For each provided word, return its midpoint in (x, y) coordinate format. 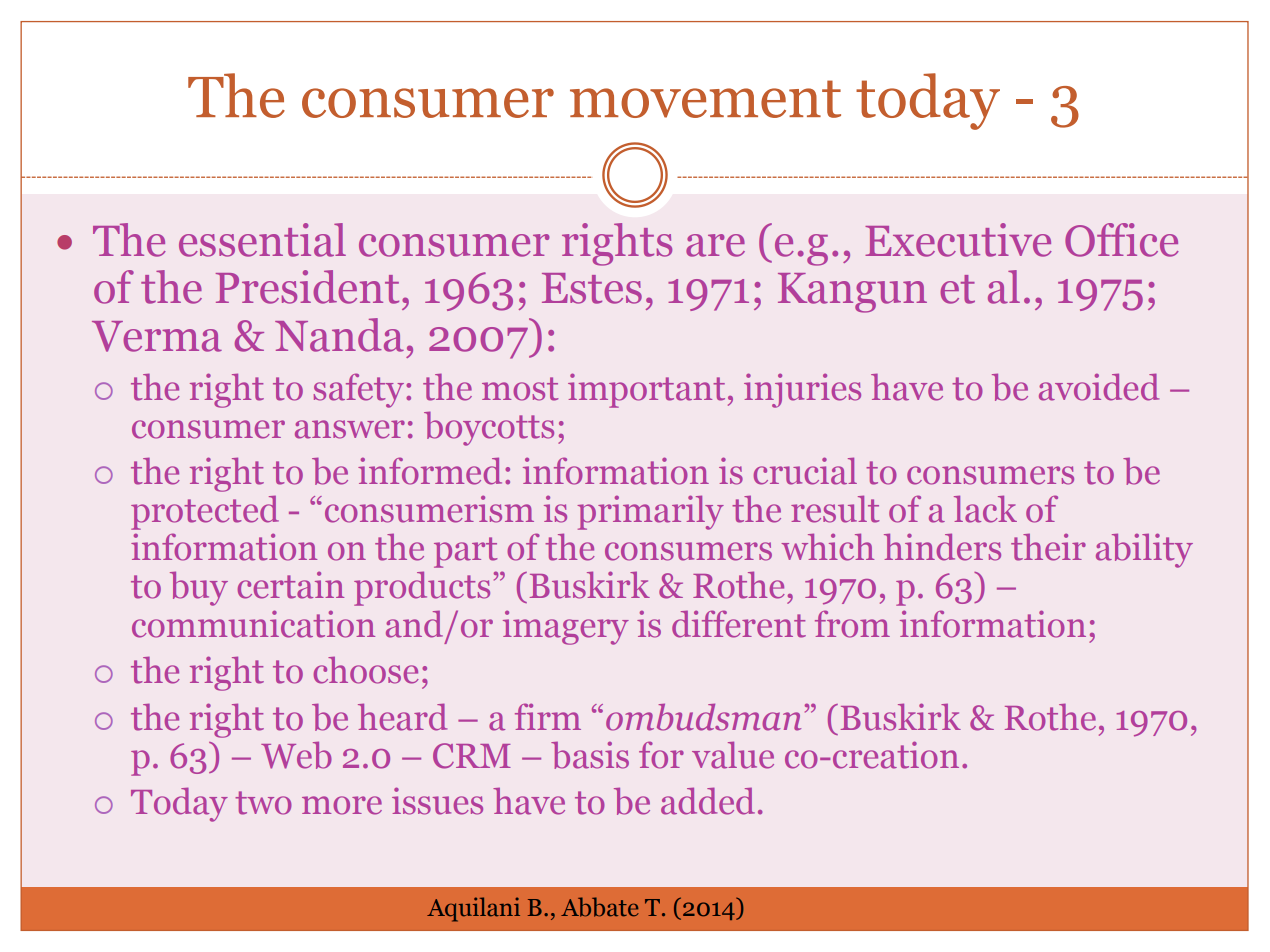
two (263, 803)
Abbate (600, 907)
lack (985, 509)
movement (705, 99)
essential (262, 240)
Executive (958, 240)
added (708, 801)
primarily (650, 512)
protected (205, 513)
